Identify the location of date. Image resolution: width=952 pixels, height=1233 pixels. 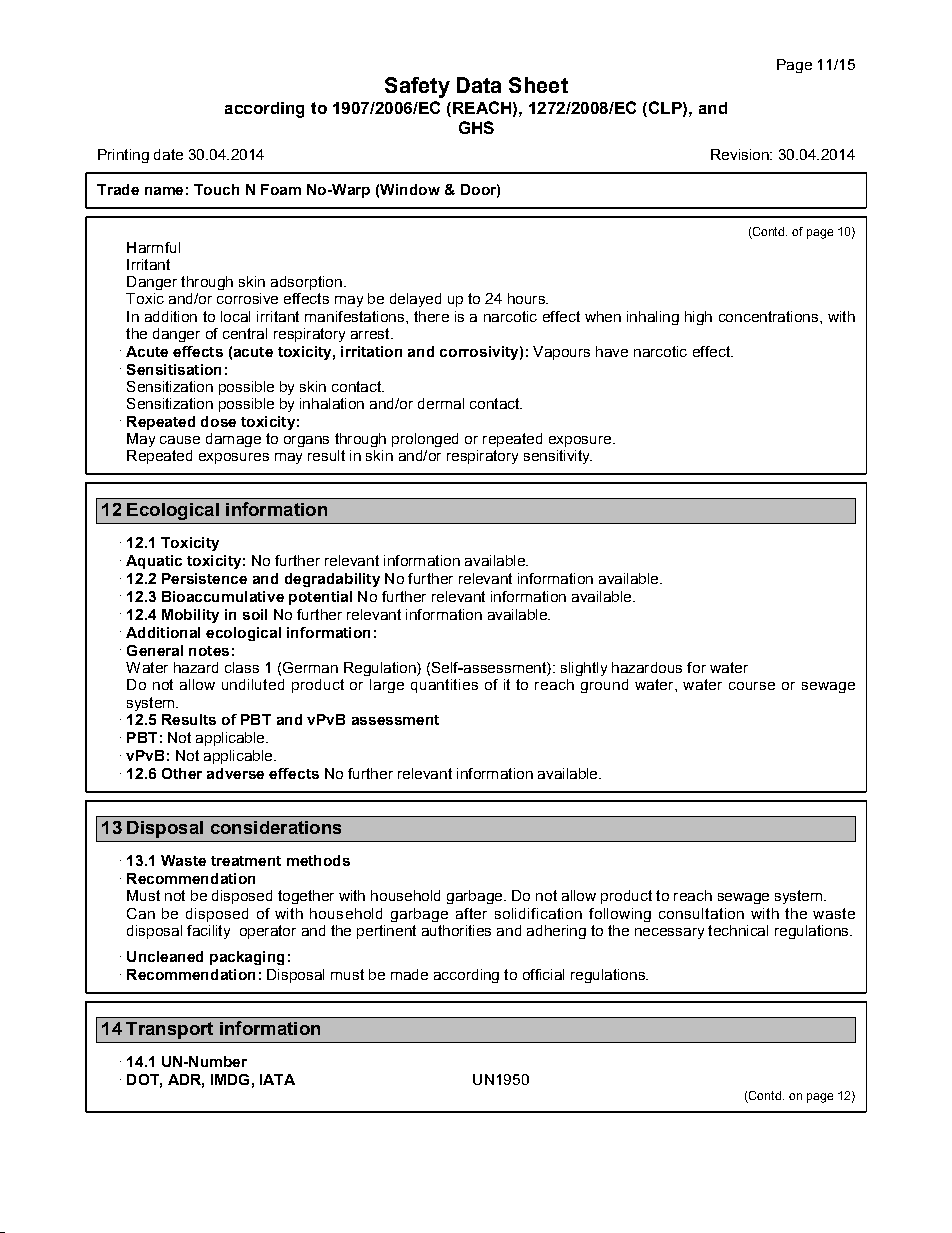
(168, 154).
